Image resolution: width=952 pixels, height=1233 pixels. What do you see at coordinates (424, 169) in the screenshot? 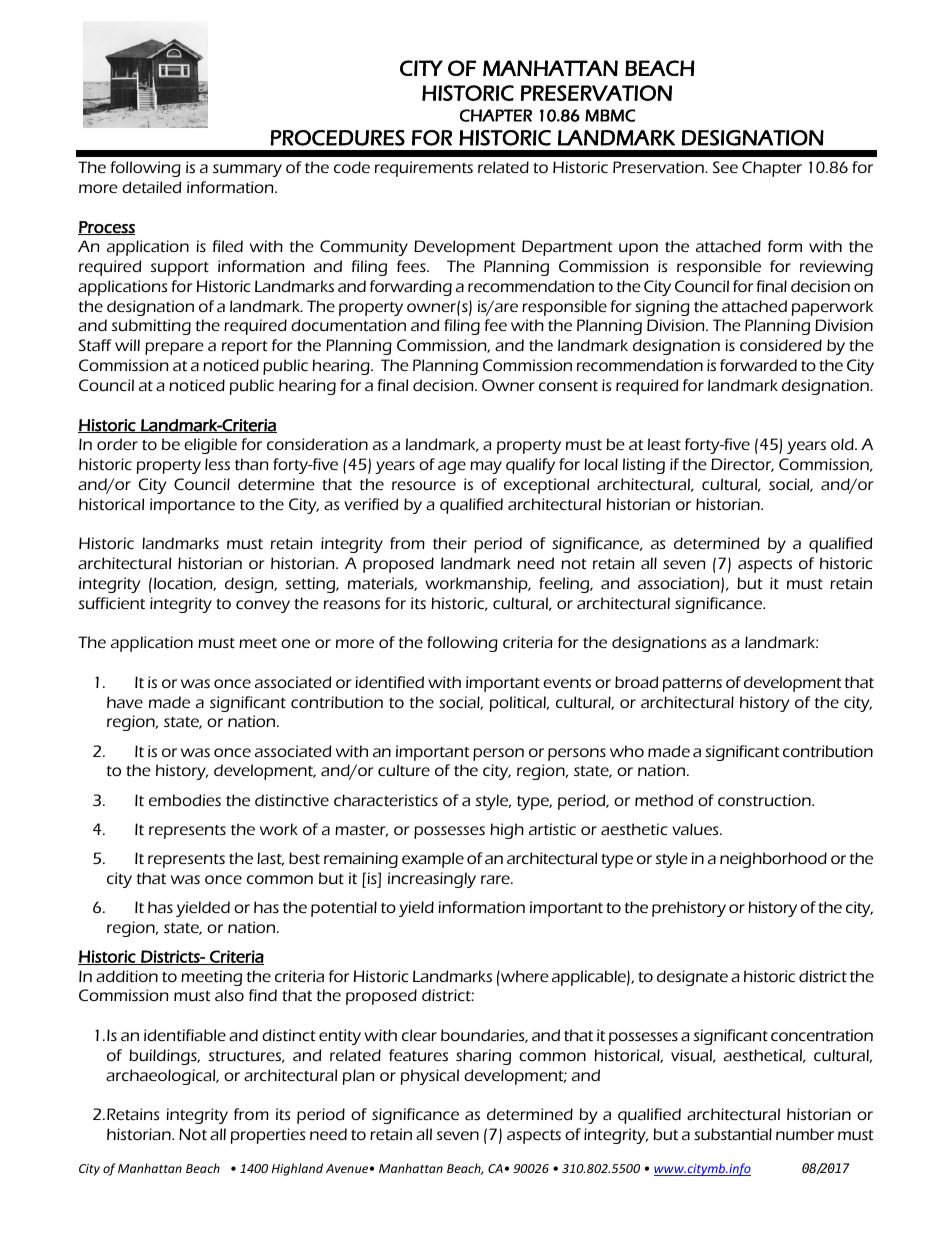
I see `requirements` at bounding box center [424, 169].
